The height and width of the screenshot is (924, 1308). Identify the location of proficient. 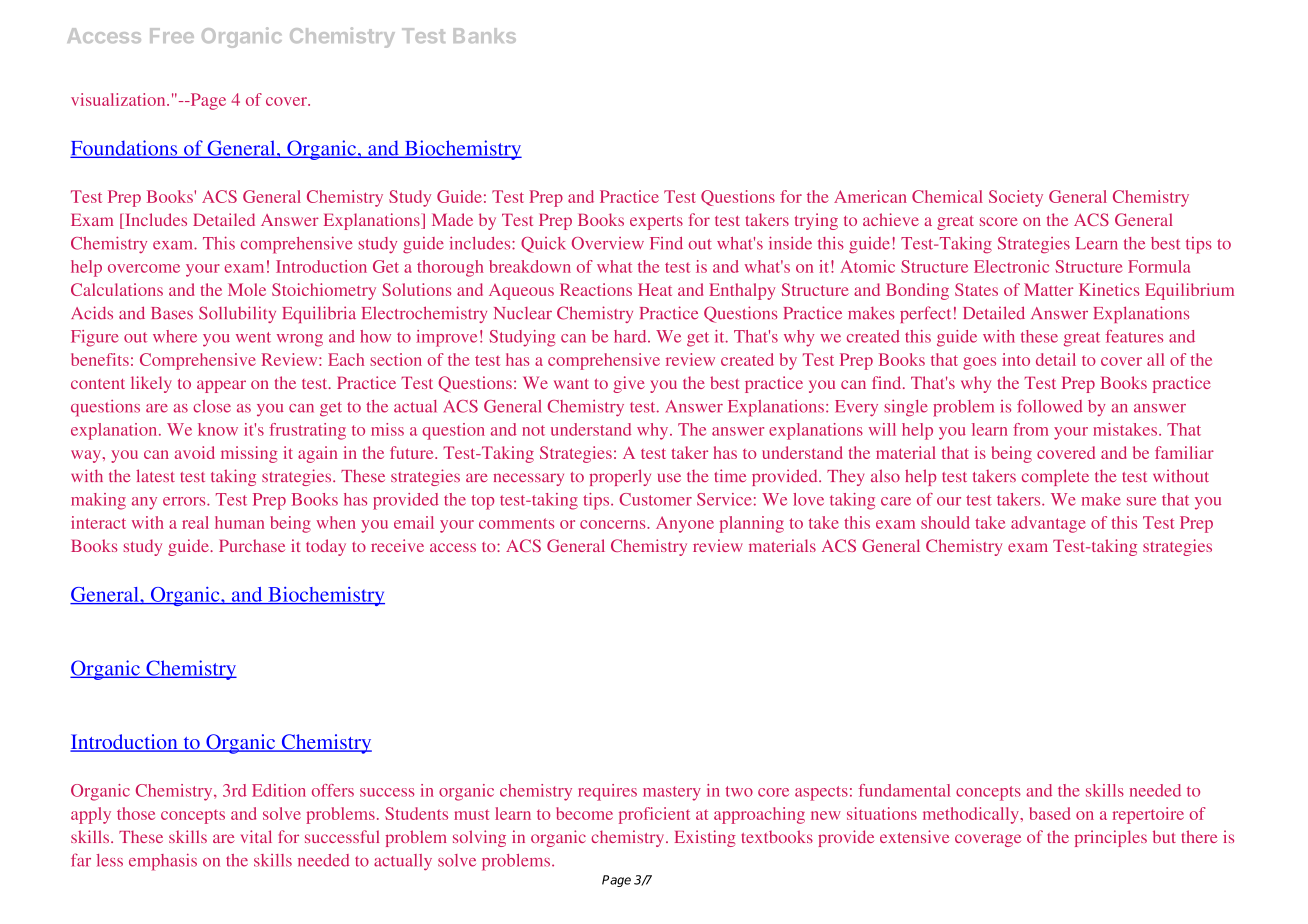
(654, 815).
